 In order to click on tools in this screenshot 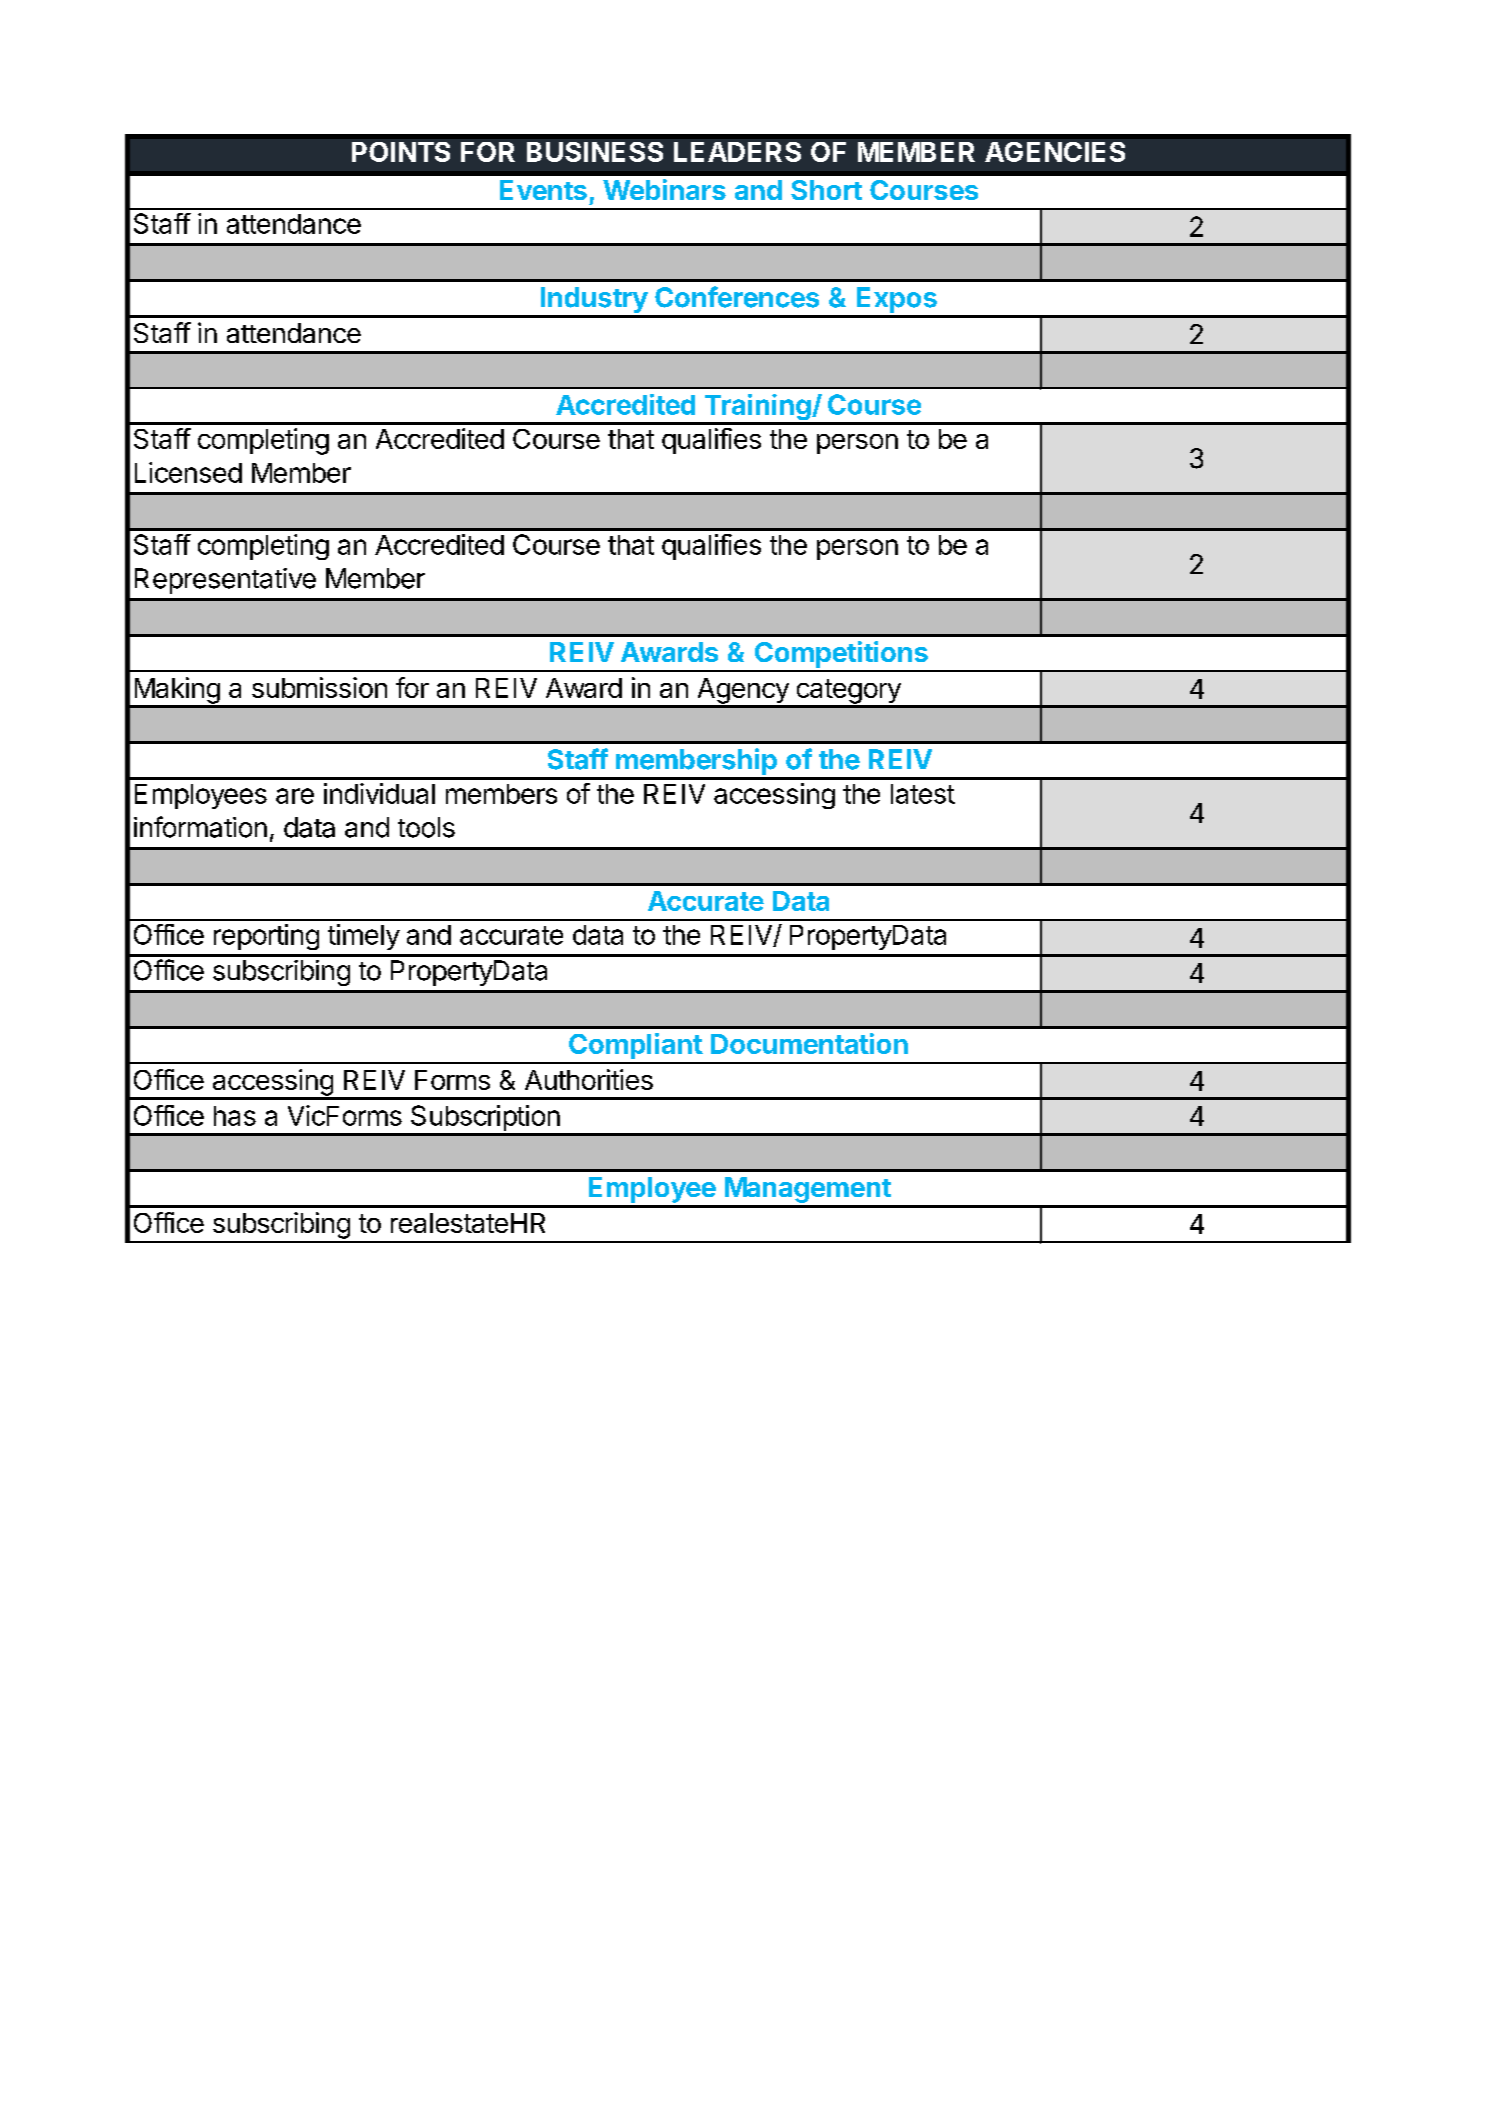, I will do `click(426, 827)`.
